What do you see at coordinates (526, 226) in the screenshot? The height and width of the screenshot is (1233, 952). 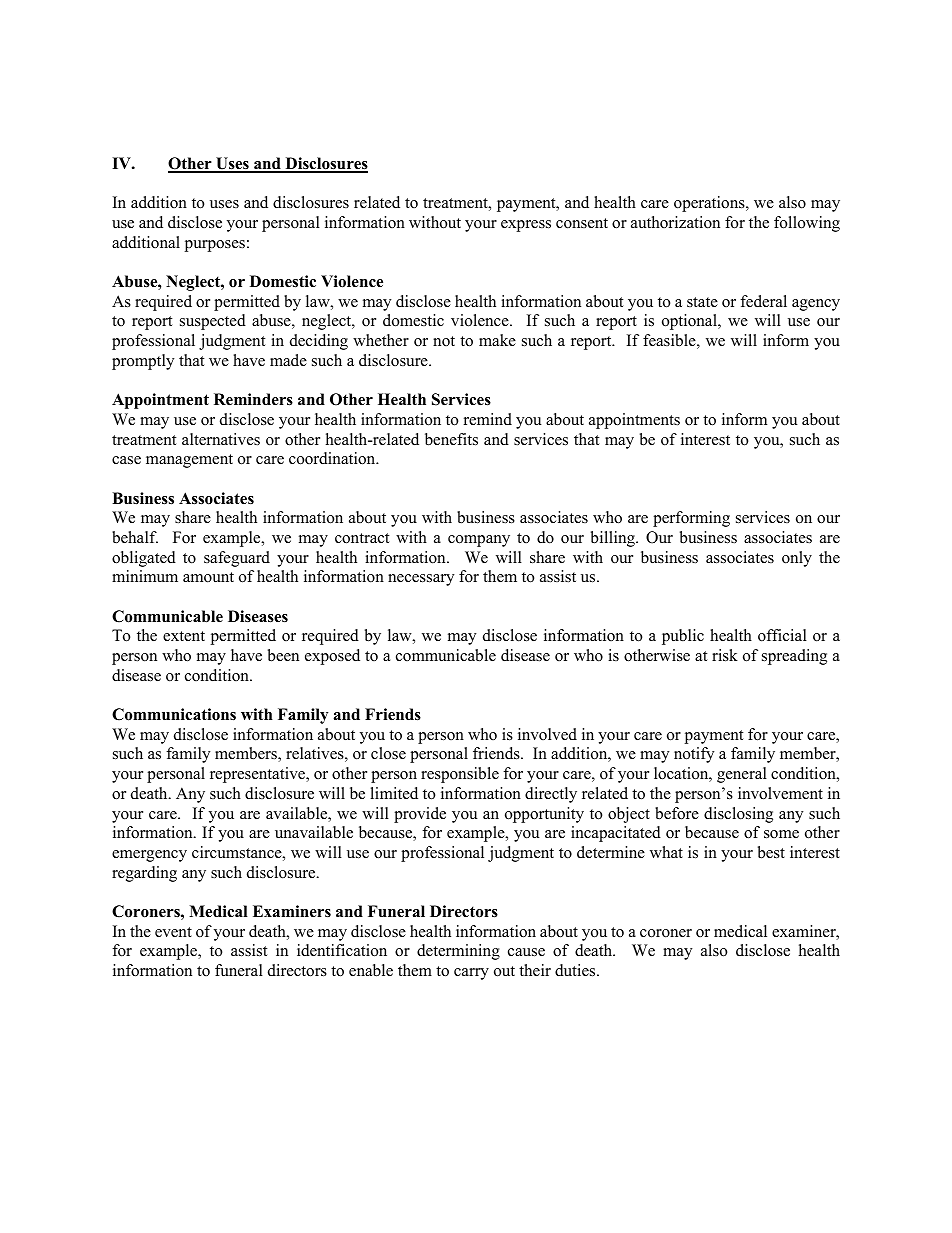 I see `express` at bounding box center [526, 226].
